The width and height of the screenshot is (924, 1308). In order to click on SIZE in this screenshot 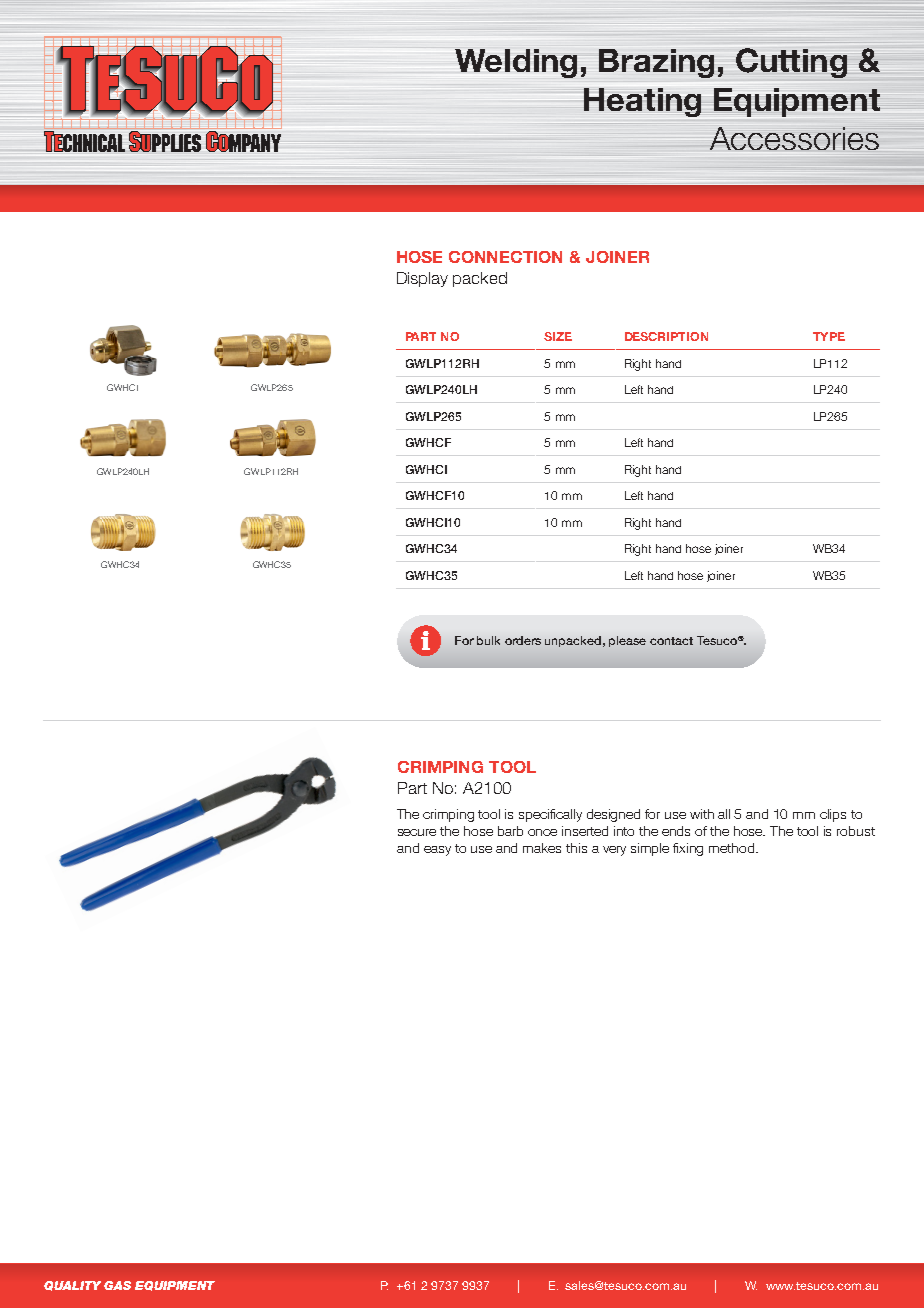, I will do `click(558, 336)`.
